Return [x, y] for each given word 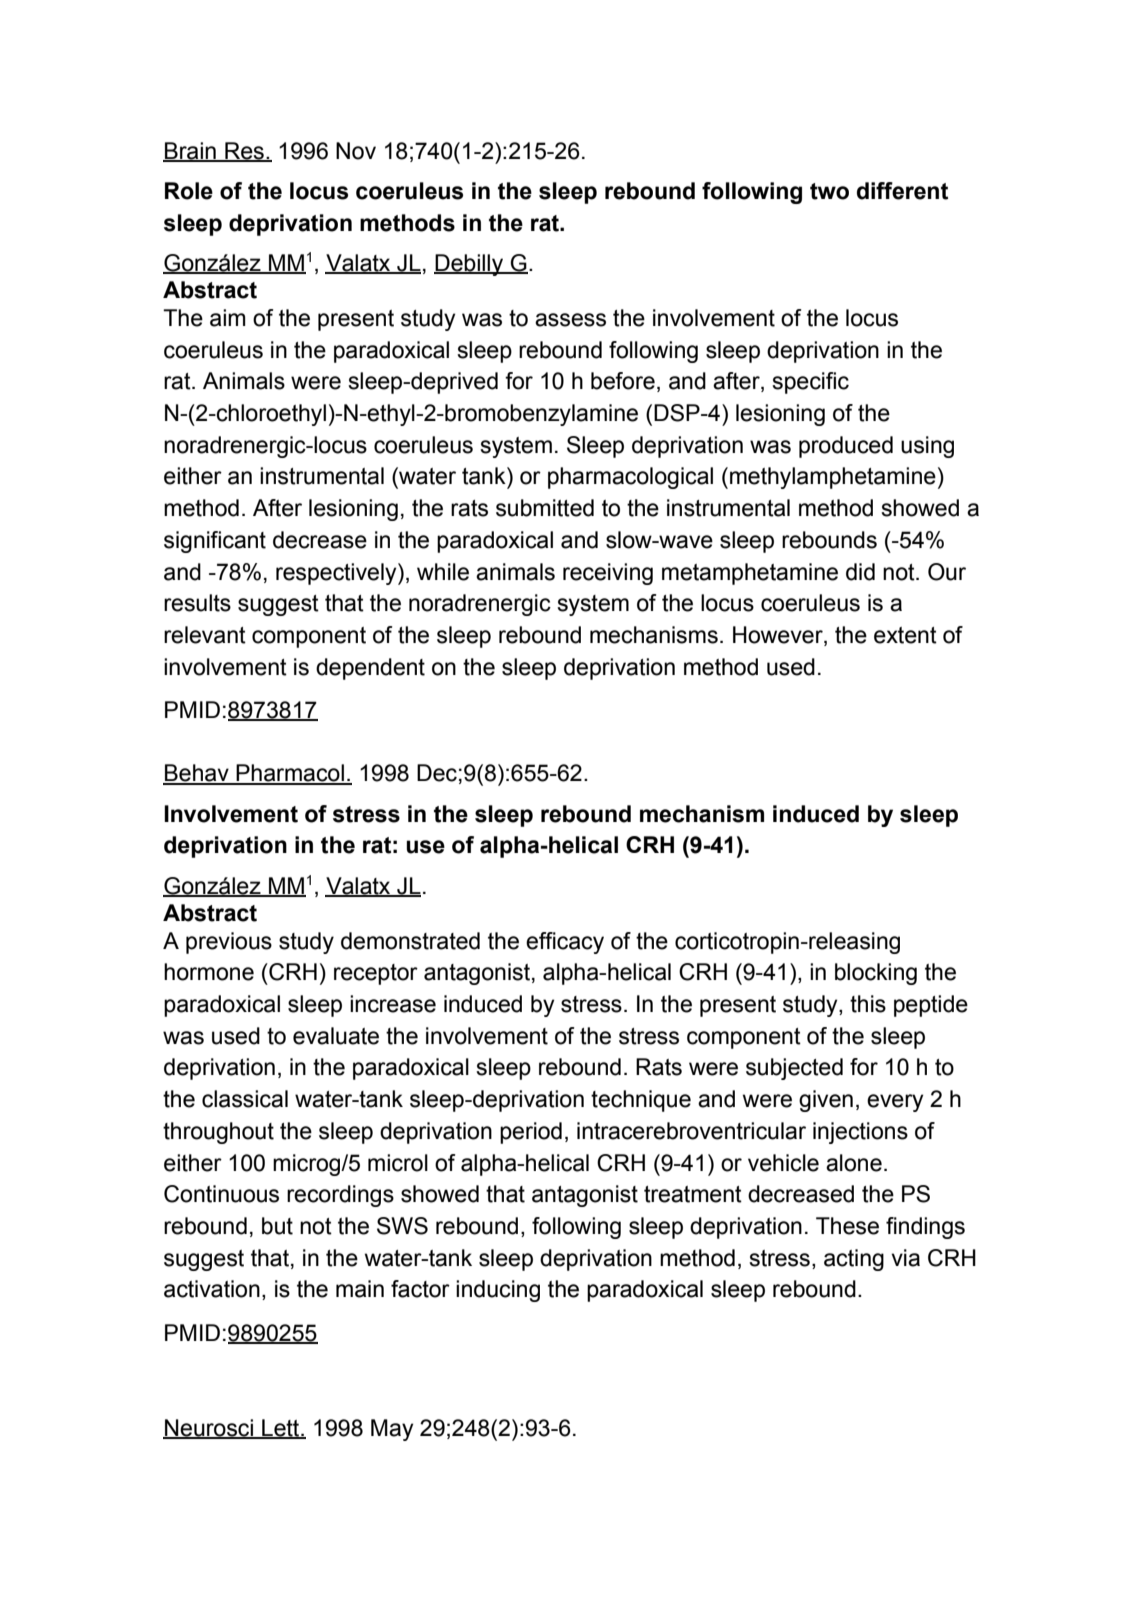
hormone [209, 972]
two [829, 191]
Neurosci [209, 1429]
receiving [608, 574]
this [868, 1004]
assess [570, 320]
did [860, 572]
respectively [337, 574]
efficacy [565, 943]
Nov [356, 151]
